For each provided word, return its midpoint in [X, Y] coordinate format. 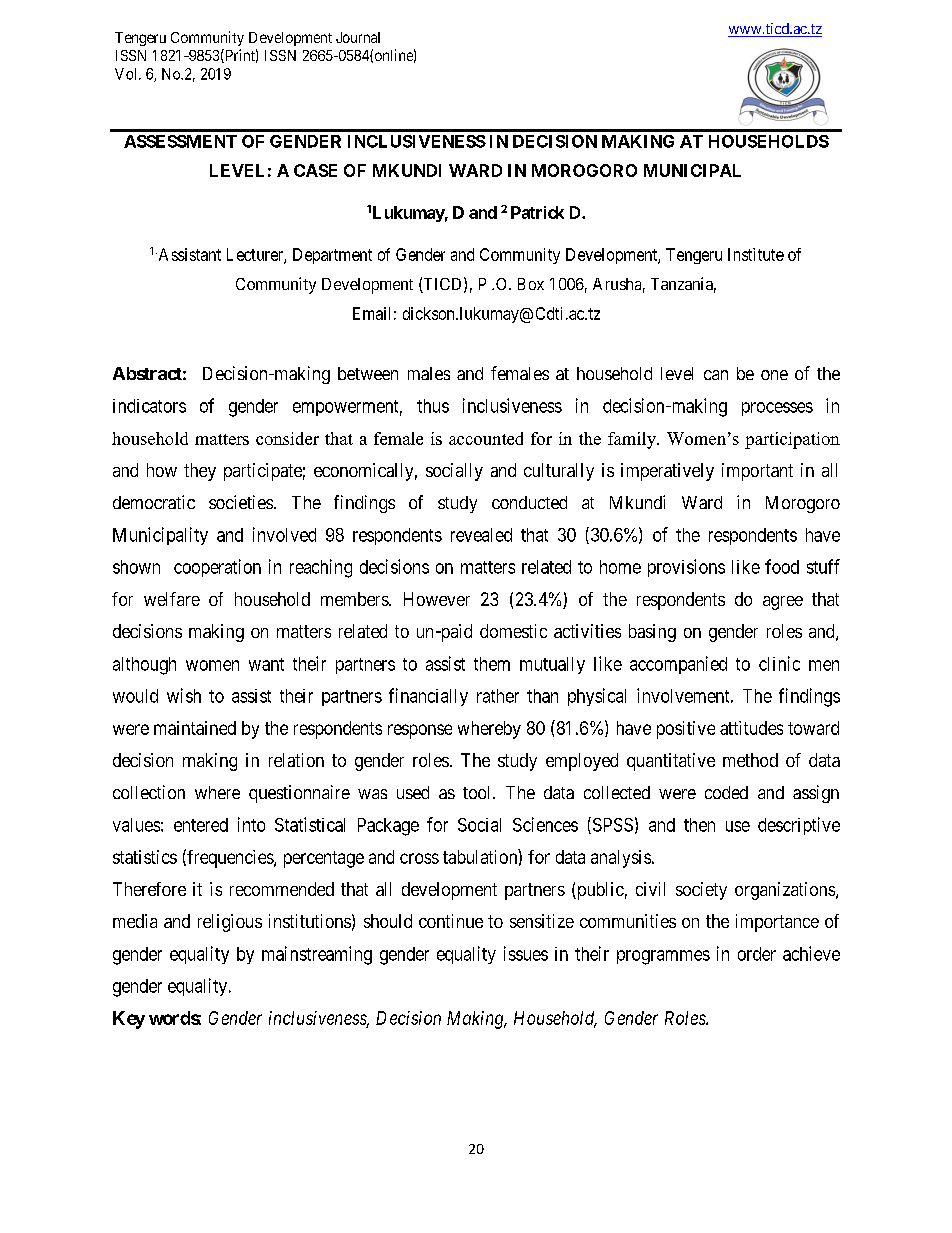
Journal [358, 37]
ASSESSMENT [180, 141]
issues [526, 953]
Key [129, 1020]
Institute [756, 254]
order [757, 954]
